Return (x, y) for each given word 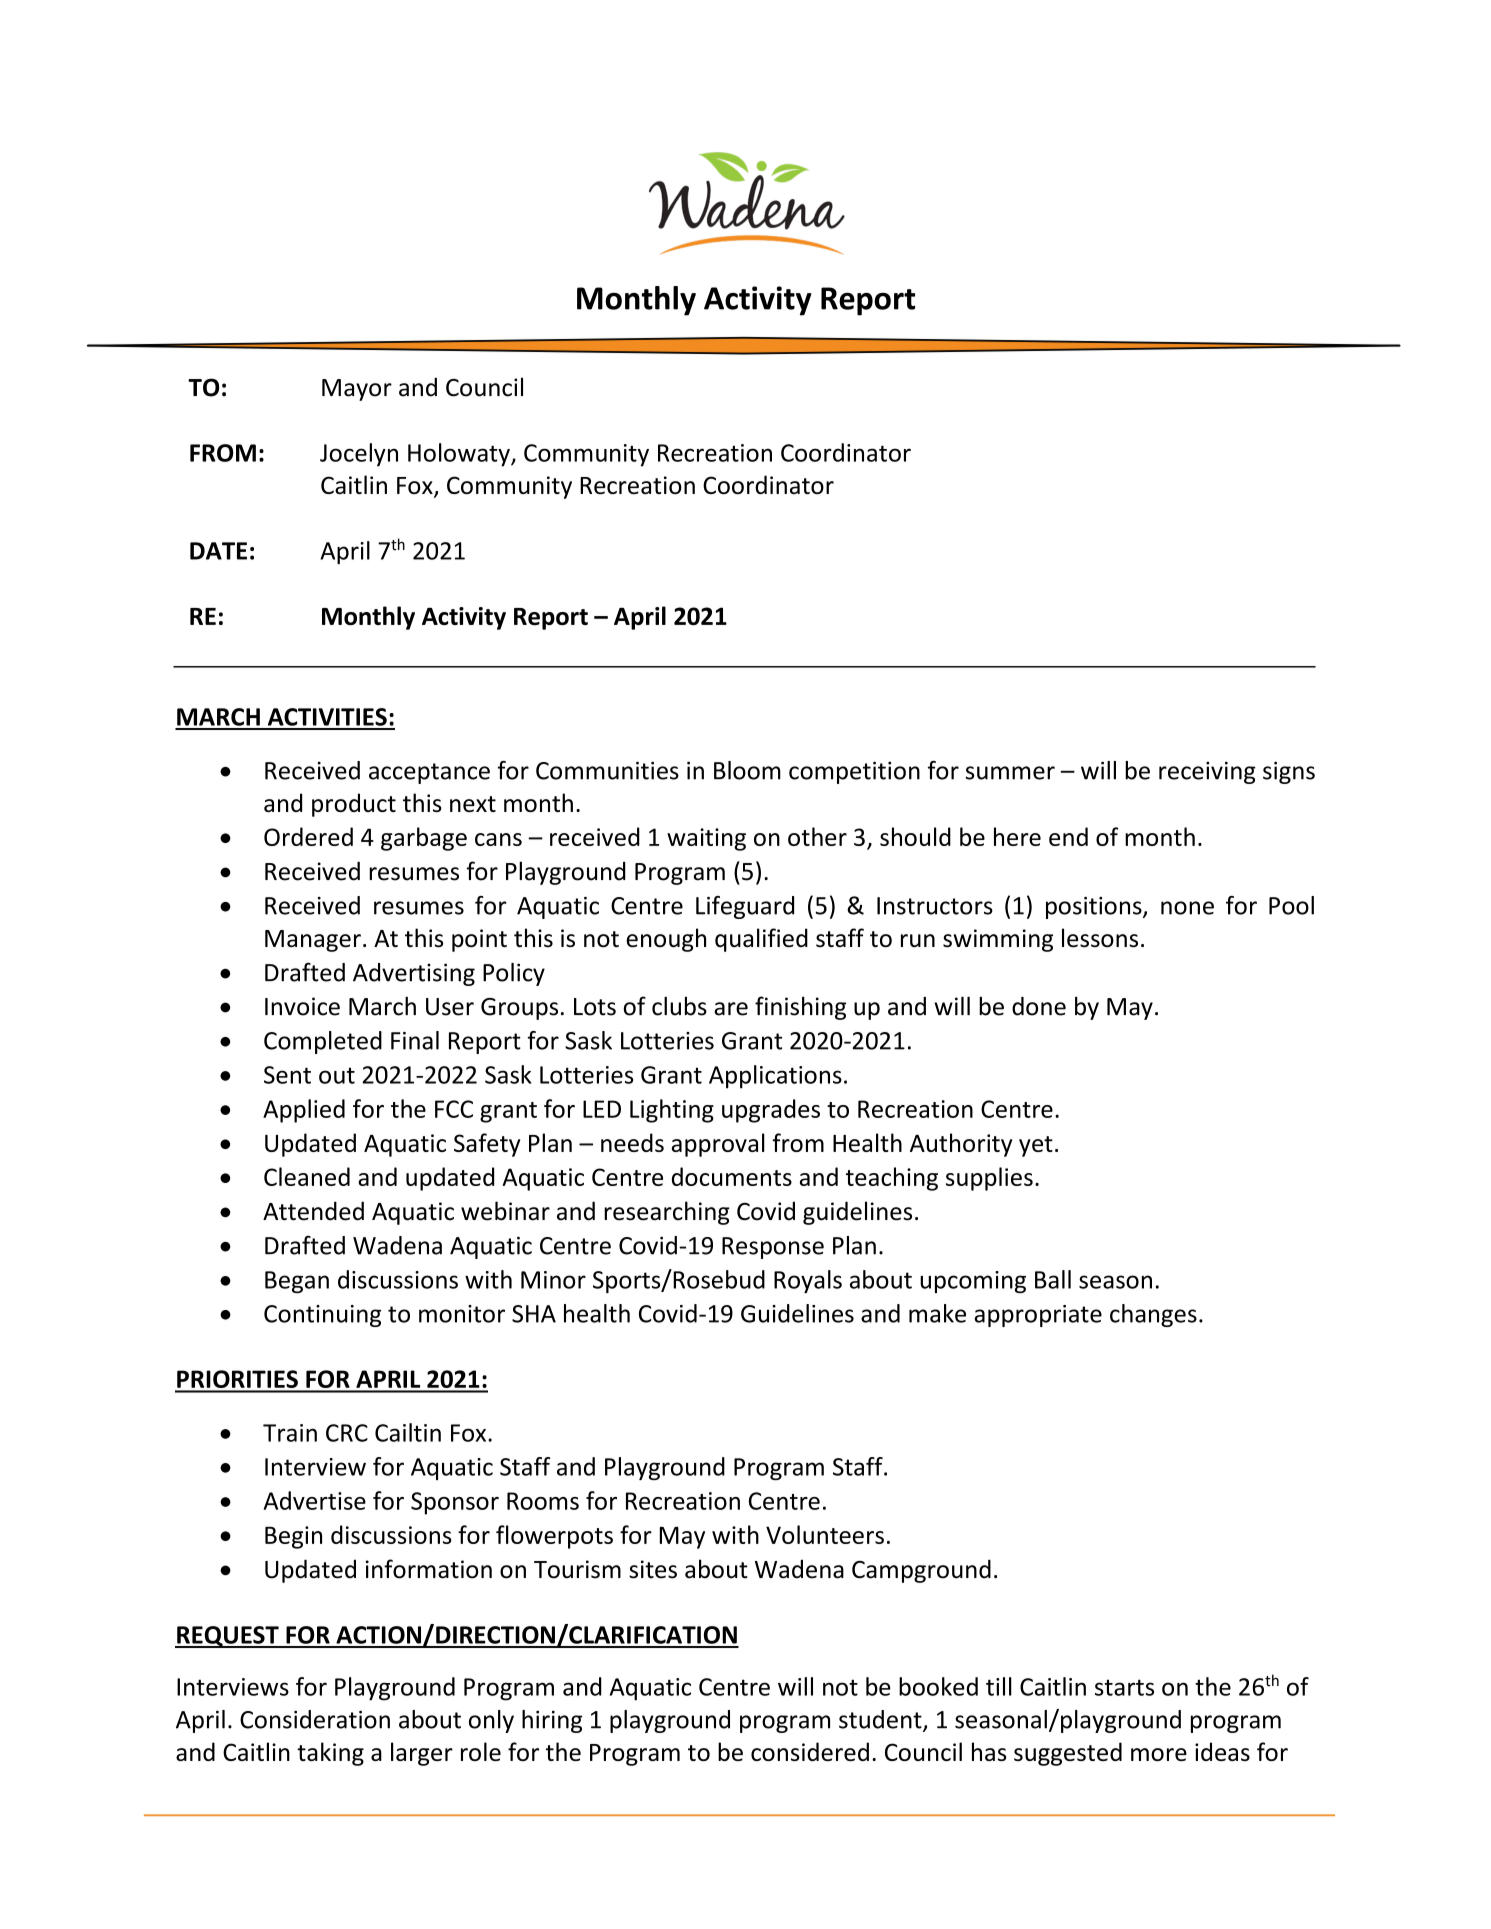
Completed (323, 1042)
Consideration (315, 1719)
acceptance (429, 773)
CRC (347, 1433)
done (1039, 1006)
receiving (1207, 772)
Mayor (357, 390)
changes (1153, 1315)
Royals (808, 1281)
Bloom (747, 770)
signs (1289, 772)
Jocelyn (359, 455)
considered (810, 1751)
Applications (775, 1077)
